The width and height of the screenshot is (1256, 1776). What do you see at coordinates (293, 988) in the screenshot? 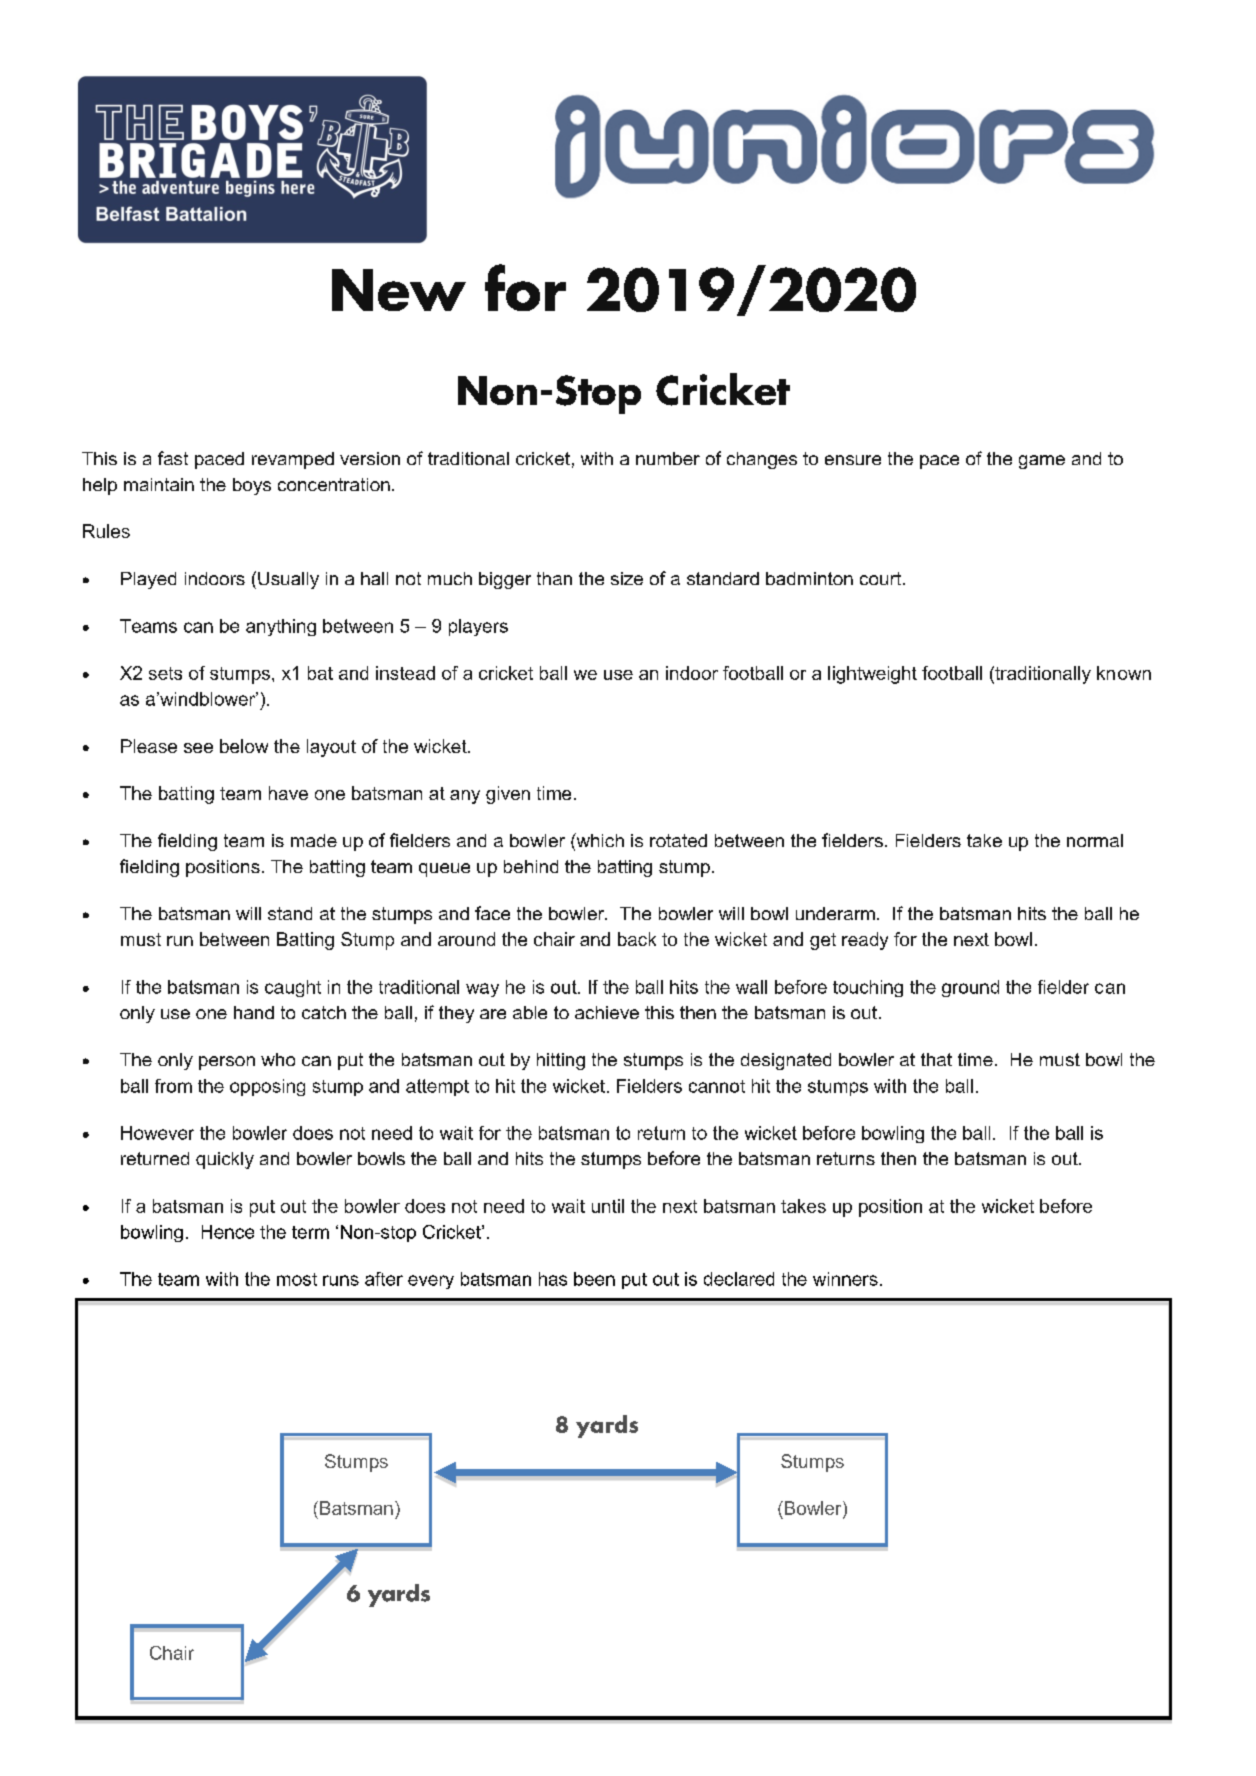
I see `caught` at bounding box center [293, 988].
